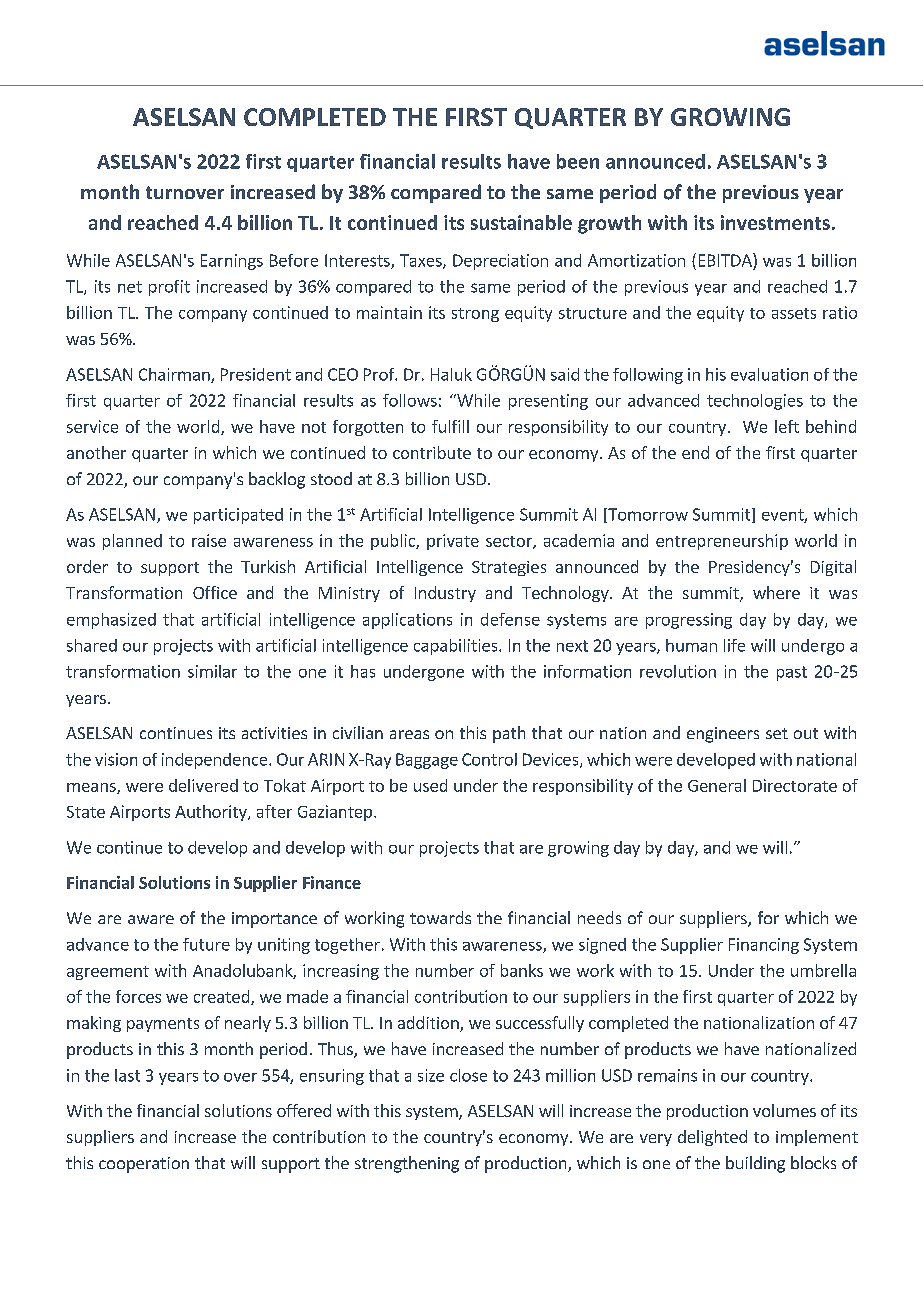 The image size is (924, 1308). What do you see at coordinates (232, 262) in the page?
I see `Earnings` at bounding box center [232, 262].
